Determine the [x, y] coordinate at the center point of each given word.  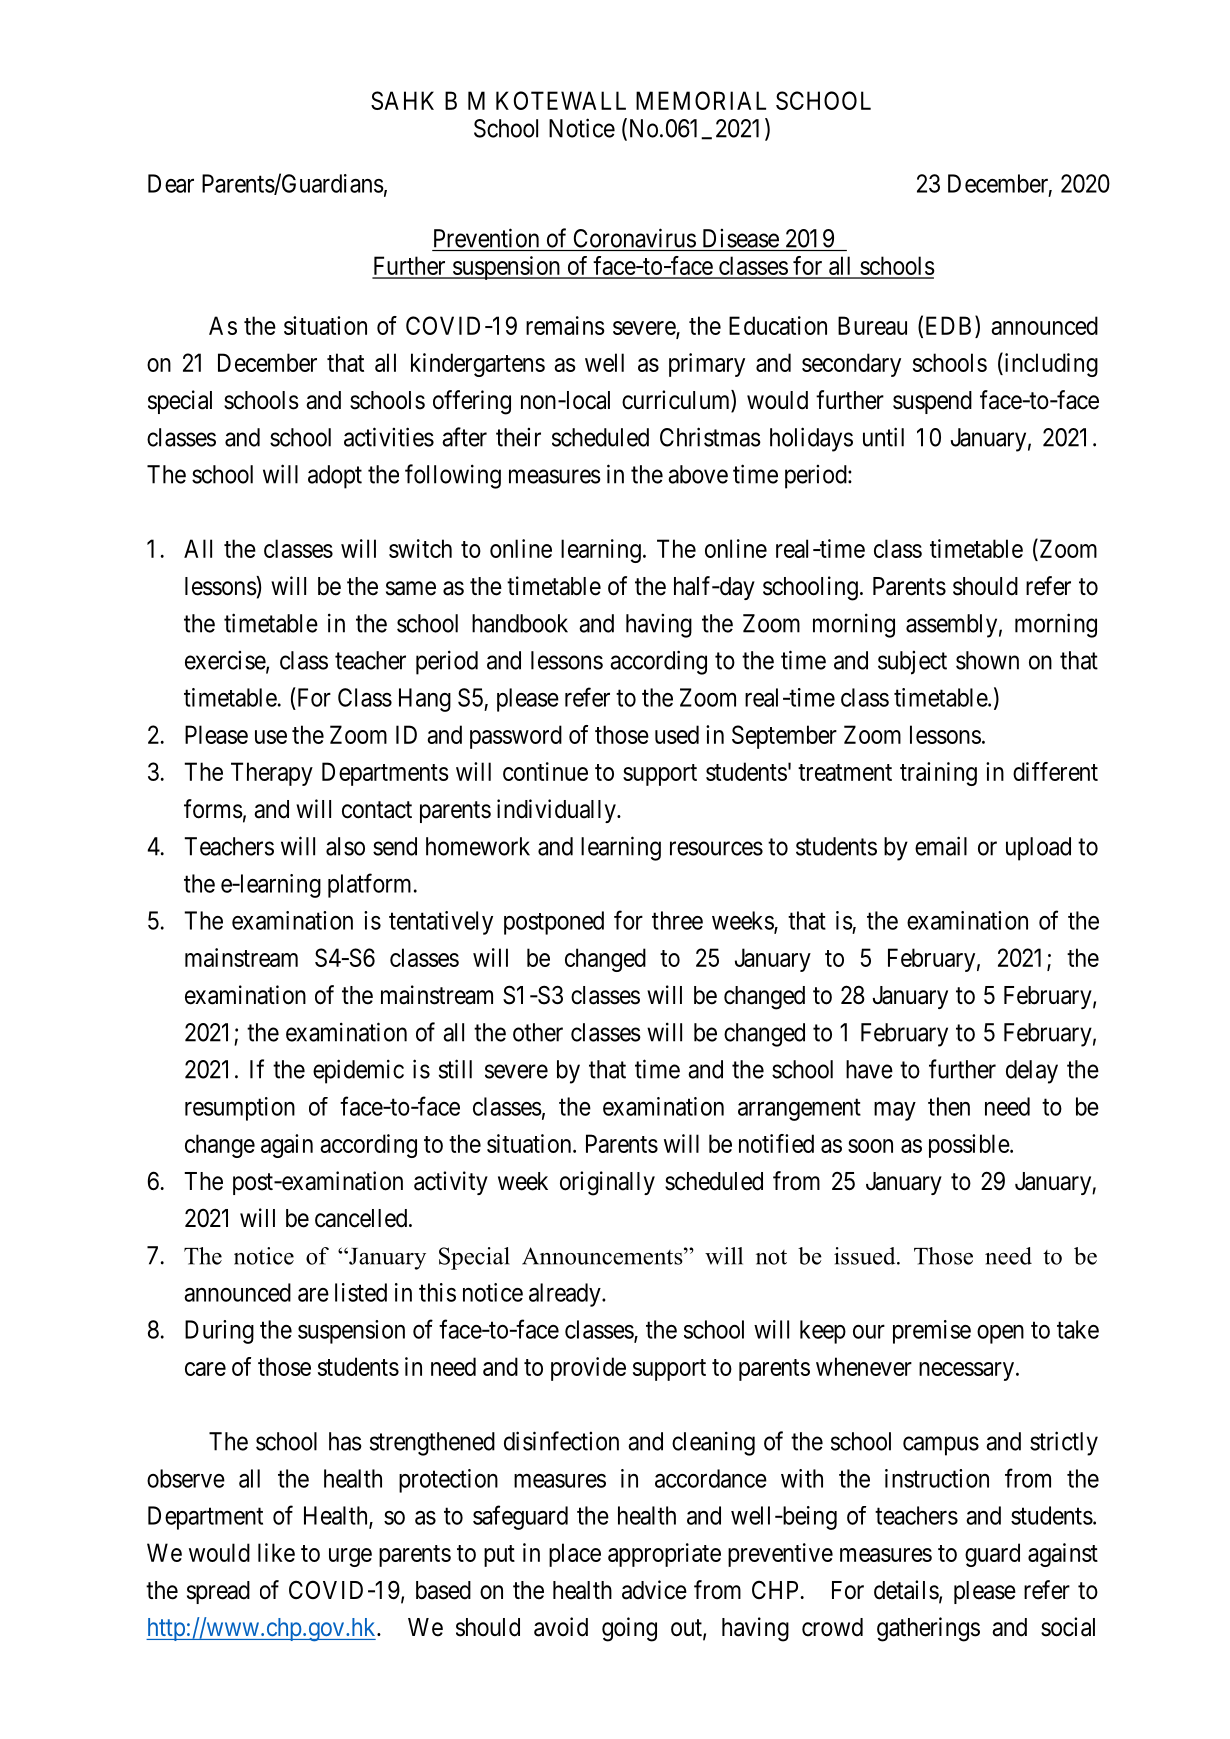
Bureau [872, 325]
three [677, 920]
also [345, 846]
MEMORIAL [701, 100]
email [941, 846]
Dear [171, 183]
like [276, 1552]
